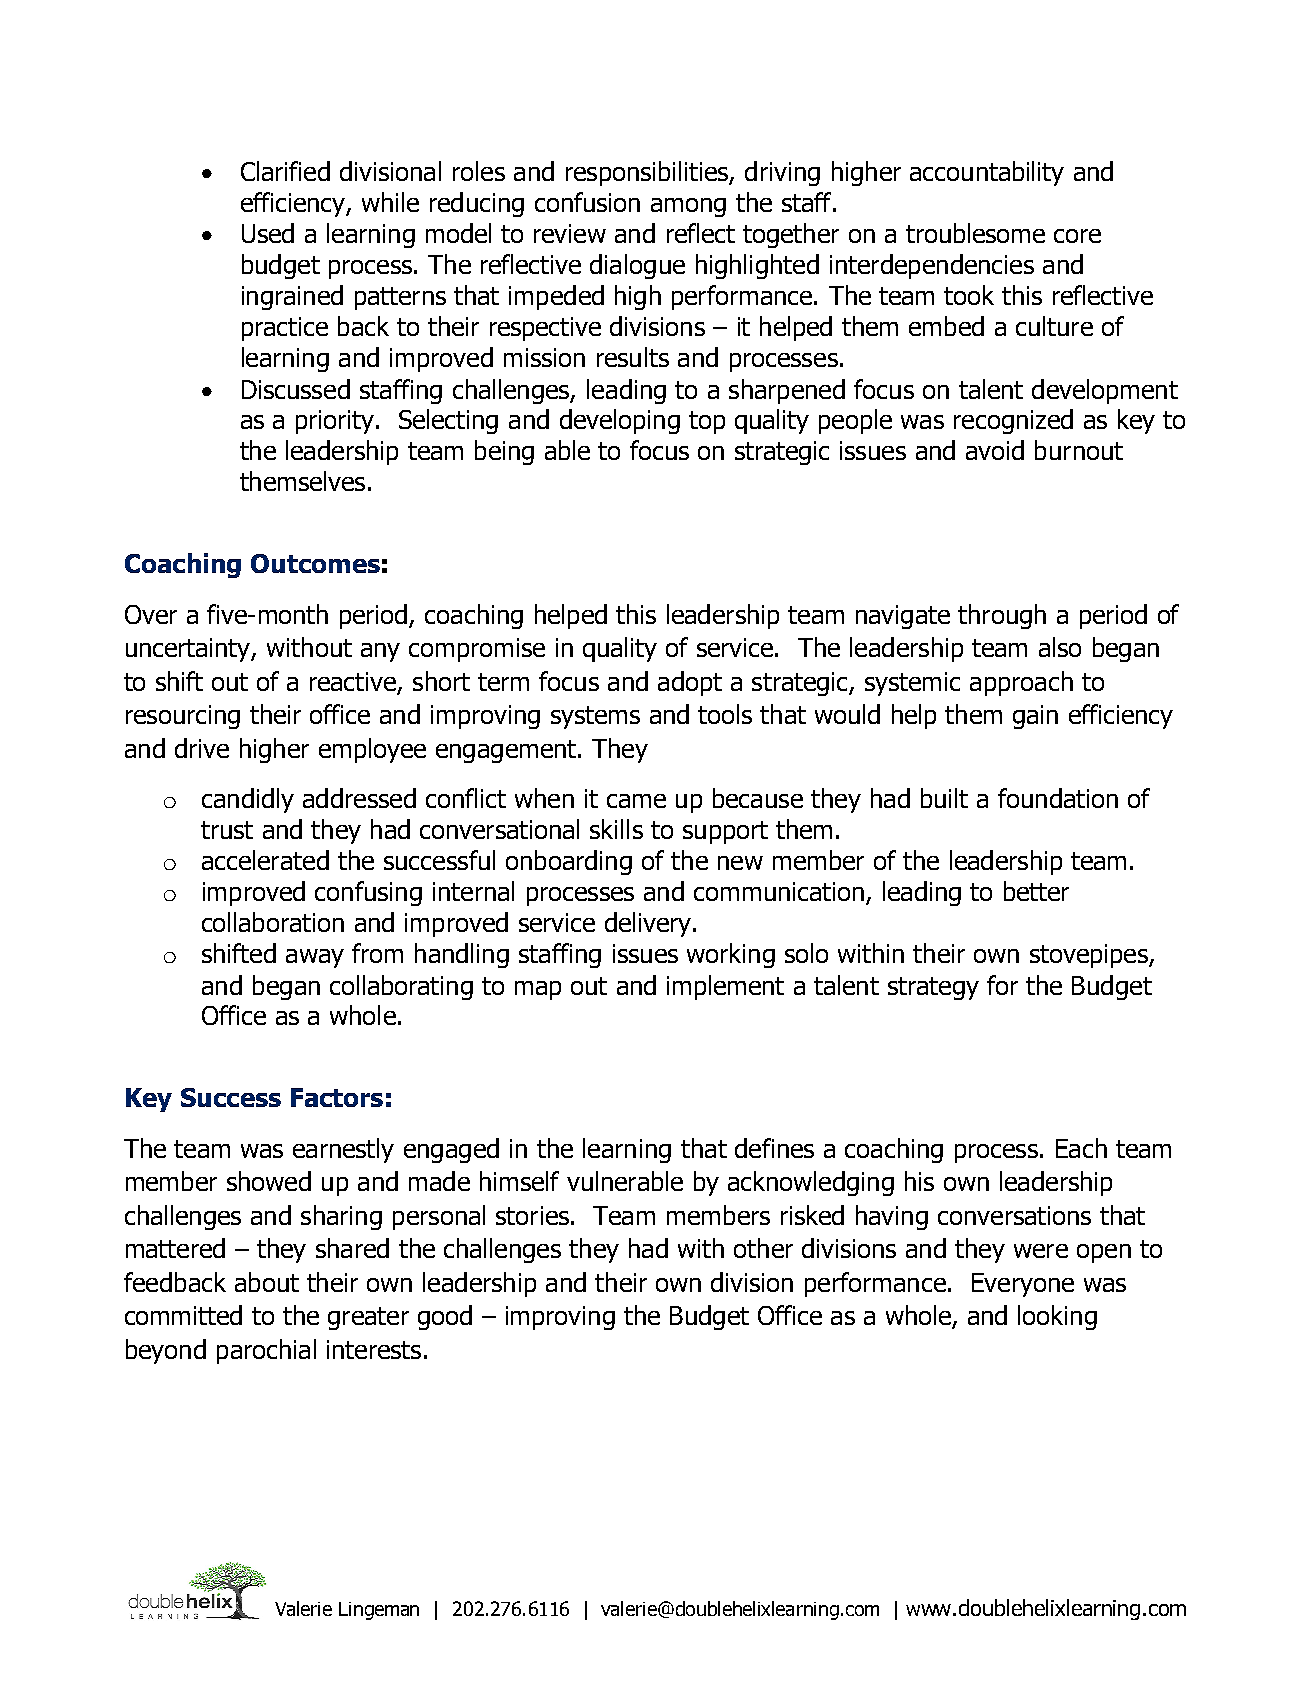 The image size is (1312, 1697). What do you see at coordinates (335, 422) in the screenshot?
I see `priority` at bounding box center [335, 422].
